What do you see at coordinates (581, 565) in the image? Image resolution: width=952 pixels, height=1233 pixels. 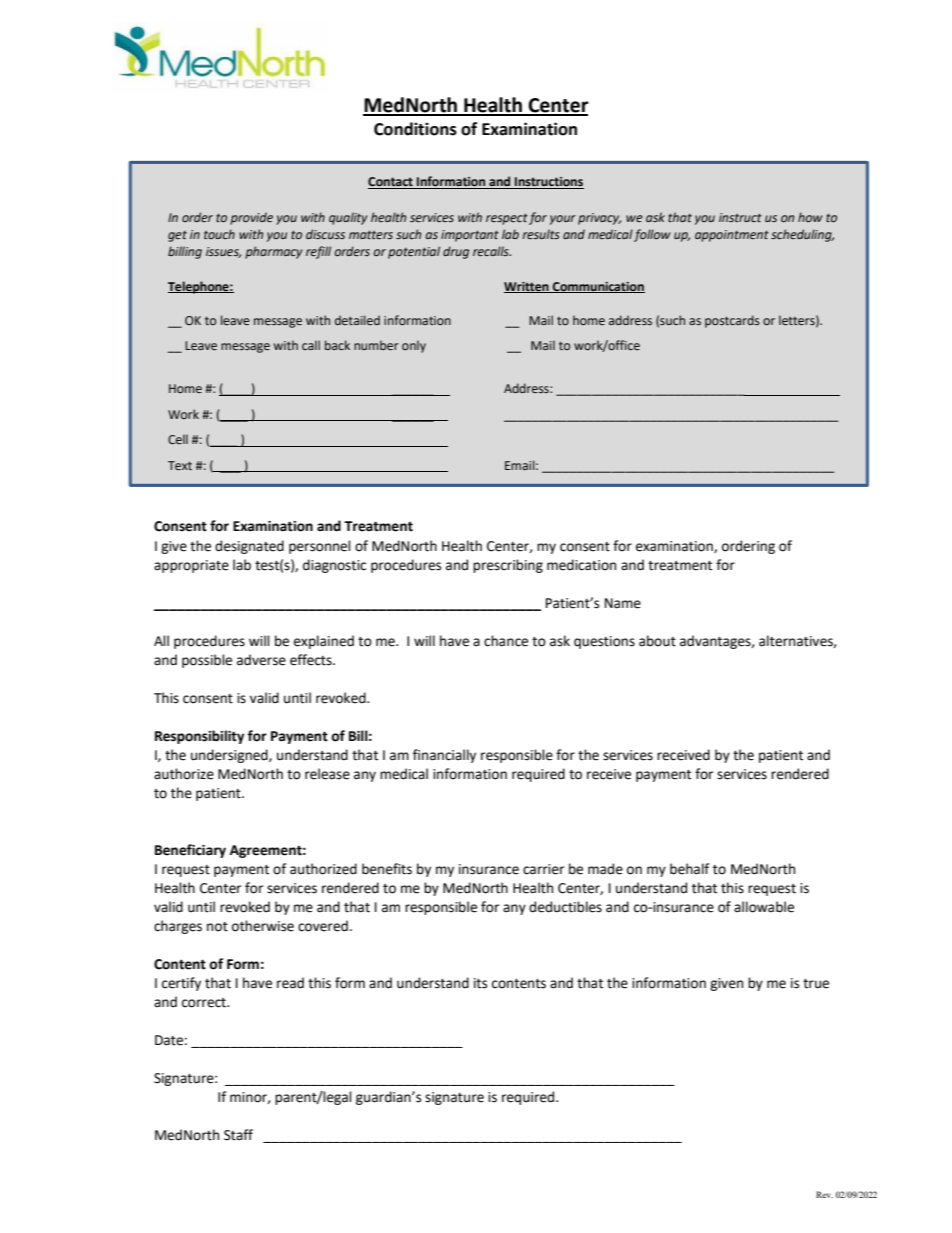 I see `medication` at bounding box center [581, 565].
